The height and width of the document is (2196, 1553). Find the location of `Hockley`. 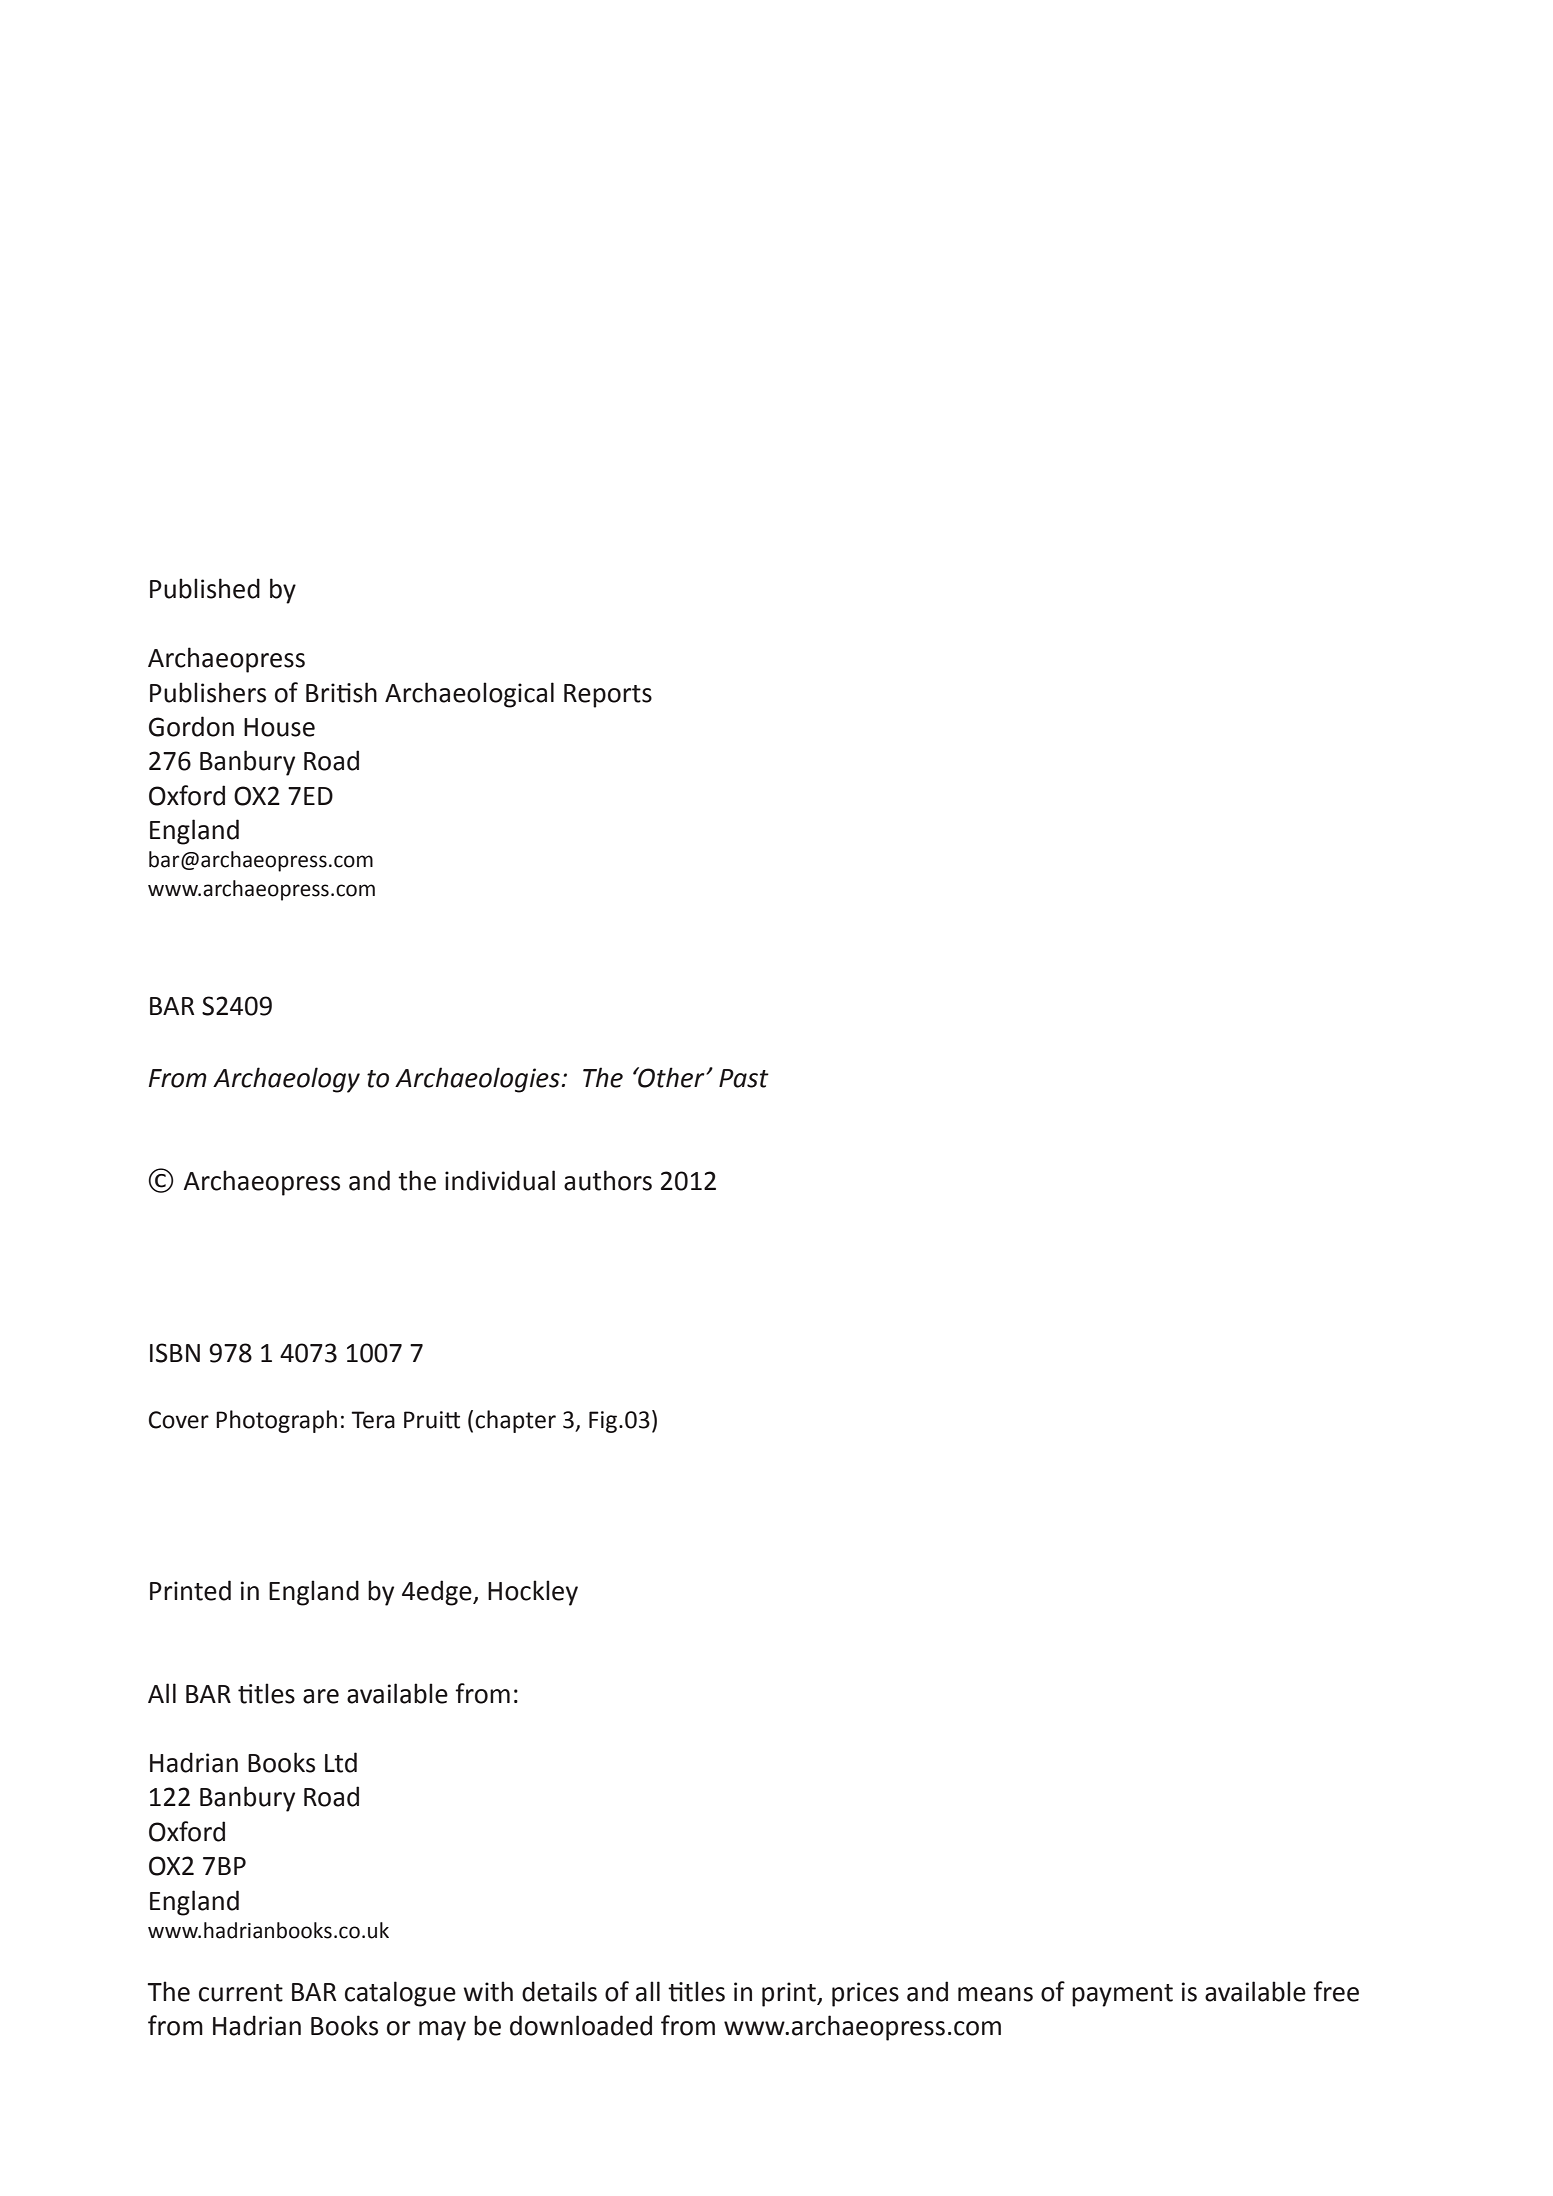

Hockley is located at coordinates (533, 1593).
